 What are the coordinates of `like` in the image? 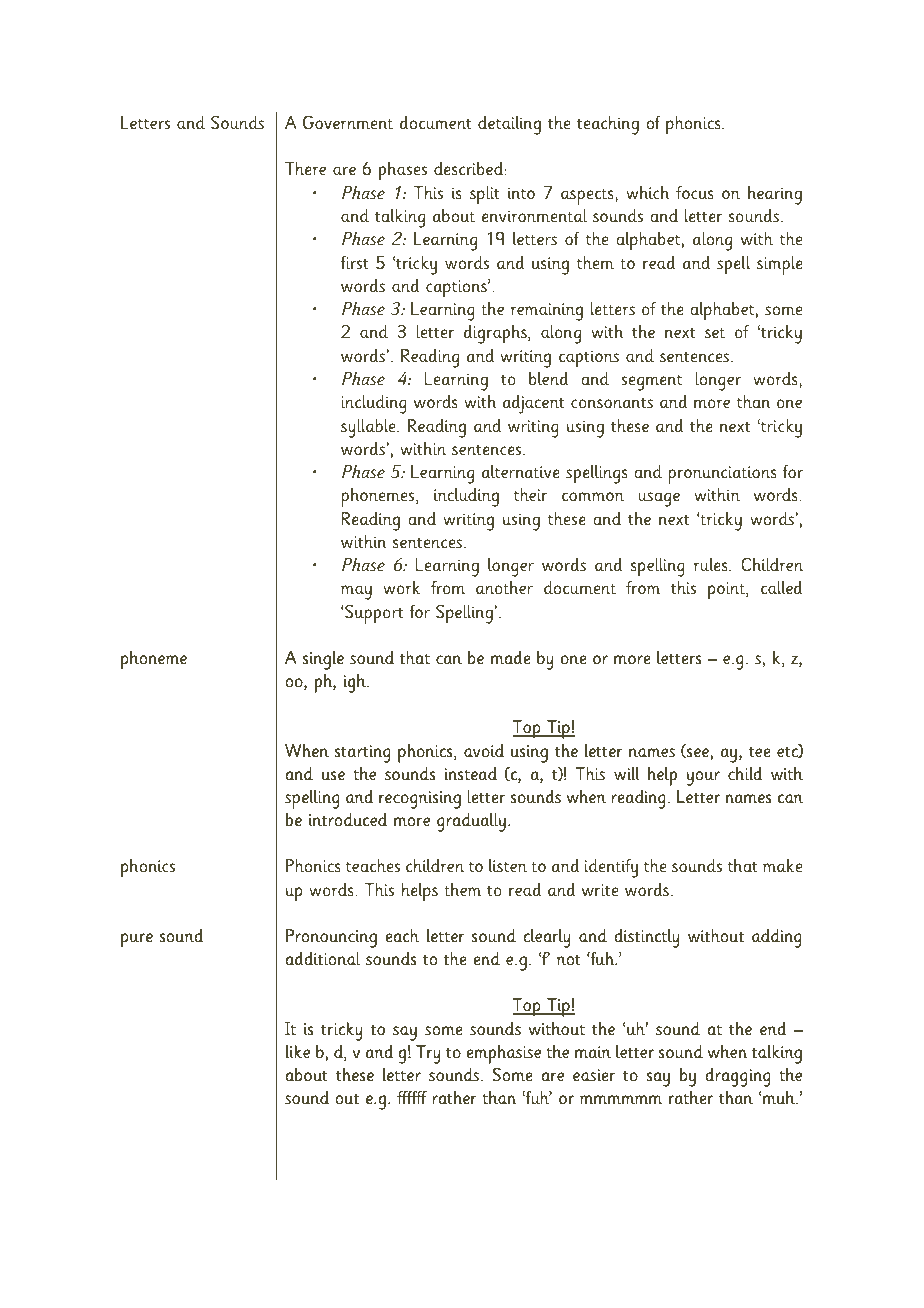 It's located at (298, 1051).
